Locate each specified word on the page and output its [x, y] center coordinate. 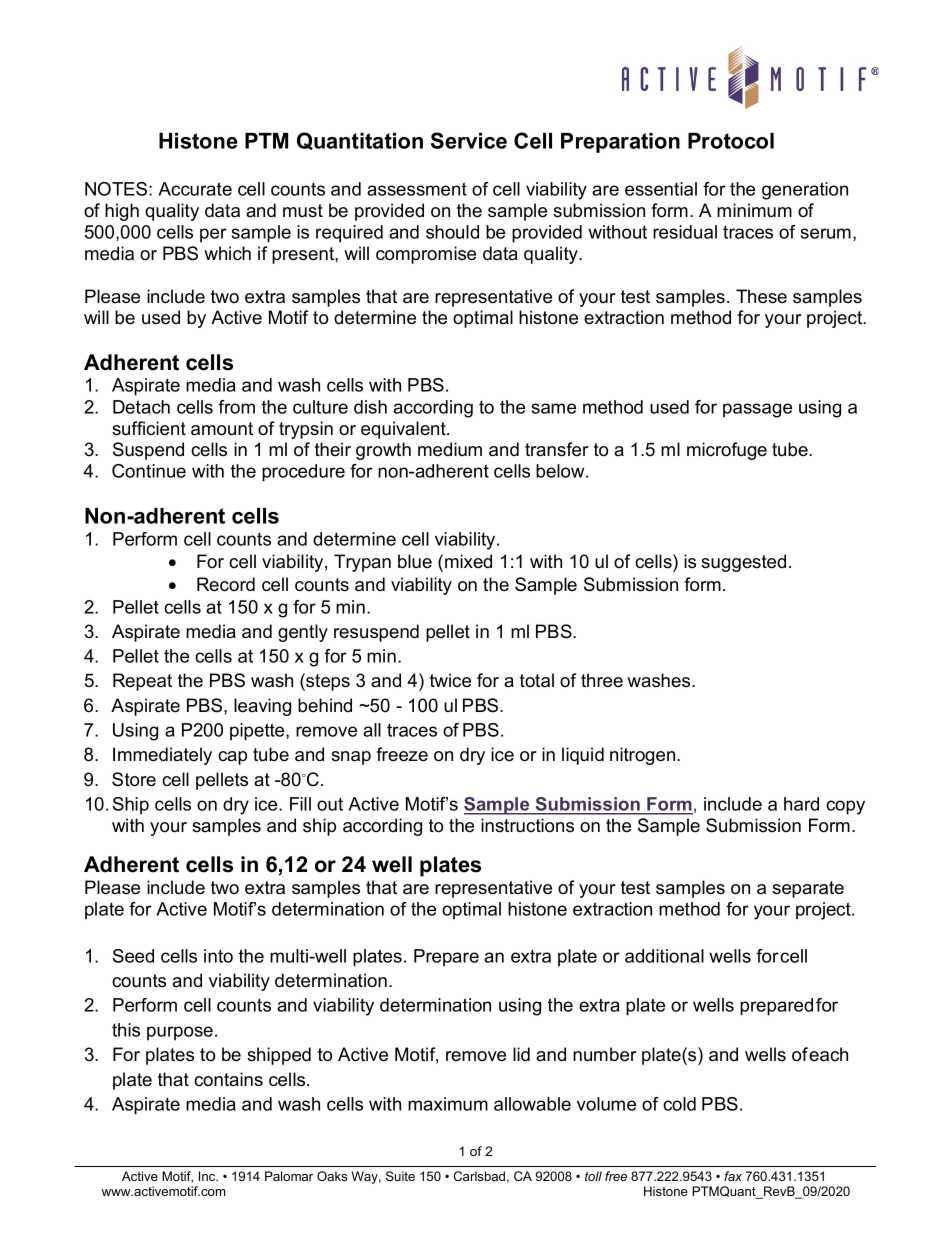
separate [808, 889]
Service [469, 140]
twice [450, 680]
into [218, 956]
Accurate [195, 189]
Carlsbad [479, 1176]
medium [450, 449]
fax [733, 1176]
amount [222, 429]
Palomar [289, 1176]
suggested [743, 563]
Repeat [142, 682]
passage [757, 410]
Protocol [731, 141]
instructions [527, 825]
